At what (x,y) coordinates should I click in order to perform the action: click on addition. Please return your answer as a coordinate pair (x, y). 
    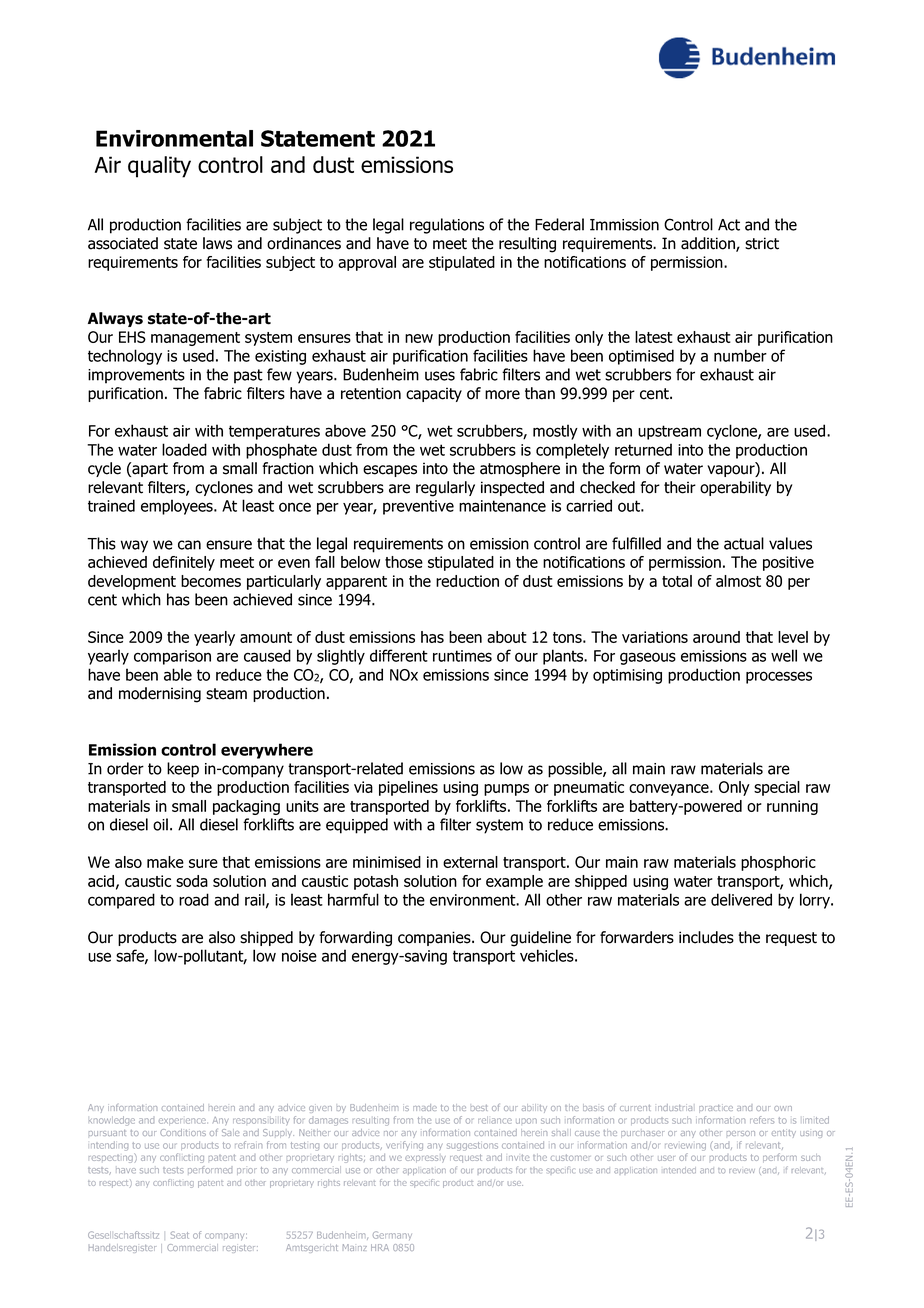
    Looking at the image, I should click on (709, 244).
